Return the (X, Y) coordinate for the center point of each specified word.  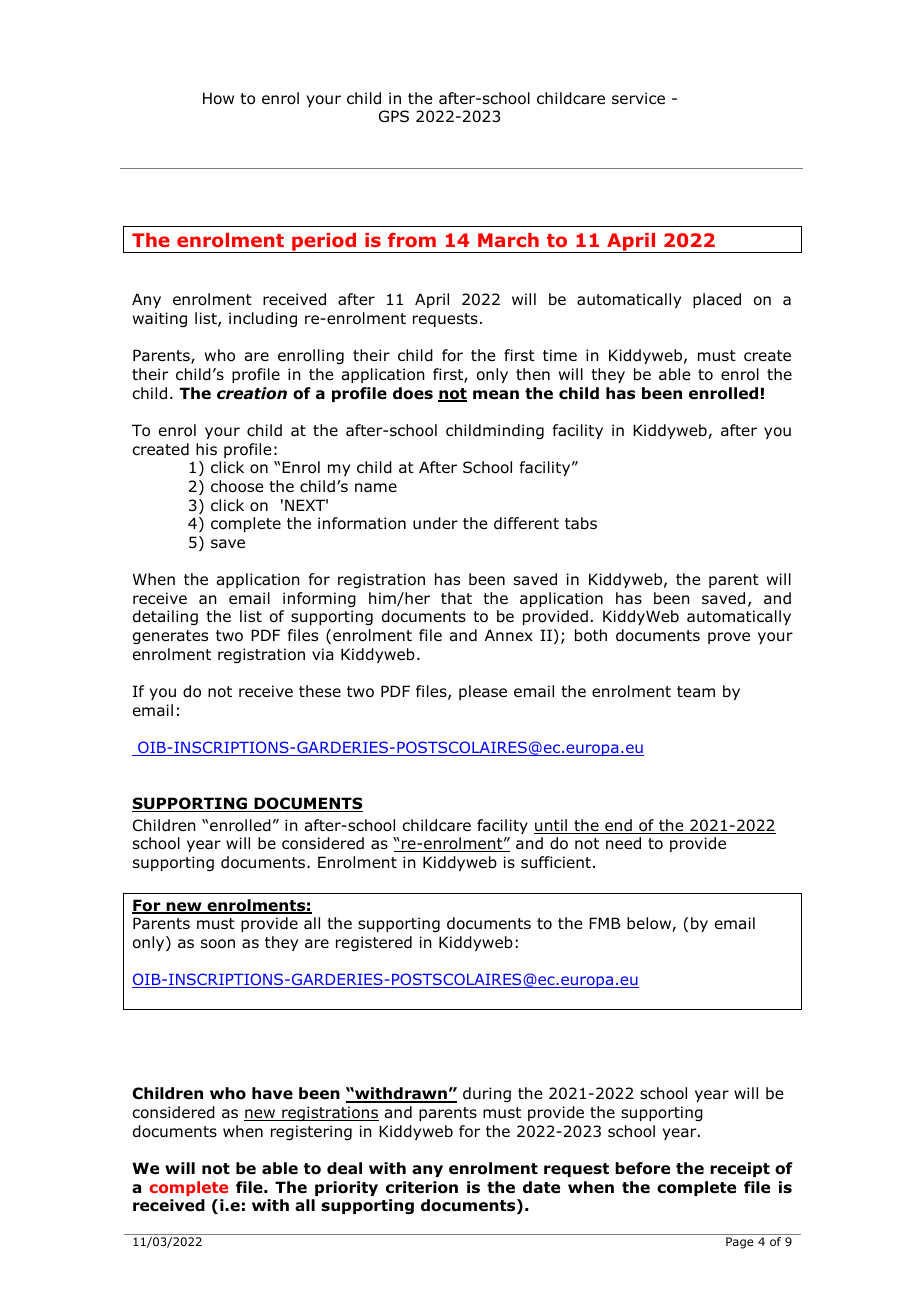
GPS (394, 116)
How (218, 98)
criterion (422, 1187)
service (638, 98)
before (642, 1168)
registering (311, 1132)
